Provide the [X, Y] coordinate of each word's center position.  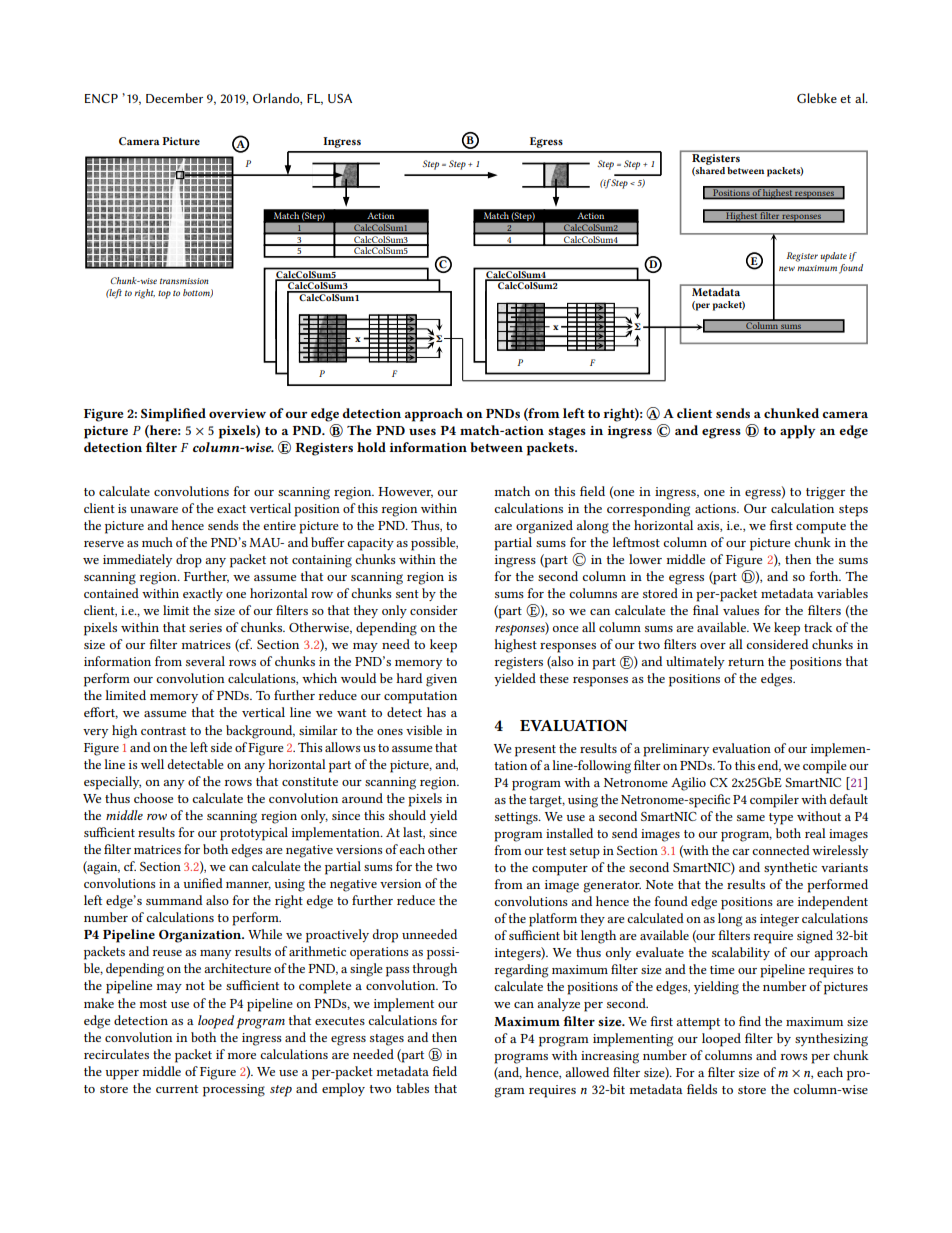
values [741, 610]
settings [517, 818]
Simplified [173, 415]
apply [798, 432]
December [174, 98]
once [566, 629]
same [751, 818]
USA [340, 98]
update [833, 257]
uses [422, 432]
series [205, 627]
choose [153, 798]
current [177, 1089]
